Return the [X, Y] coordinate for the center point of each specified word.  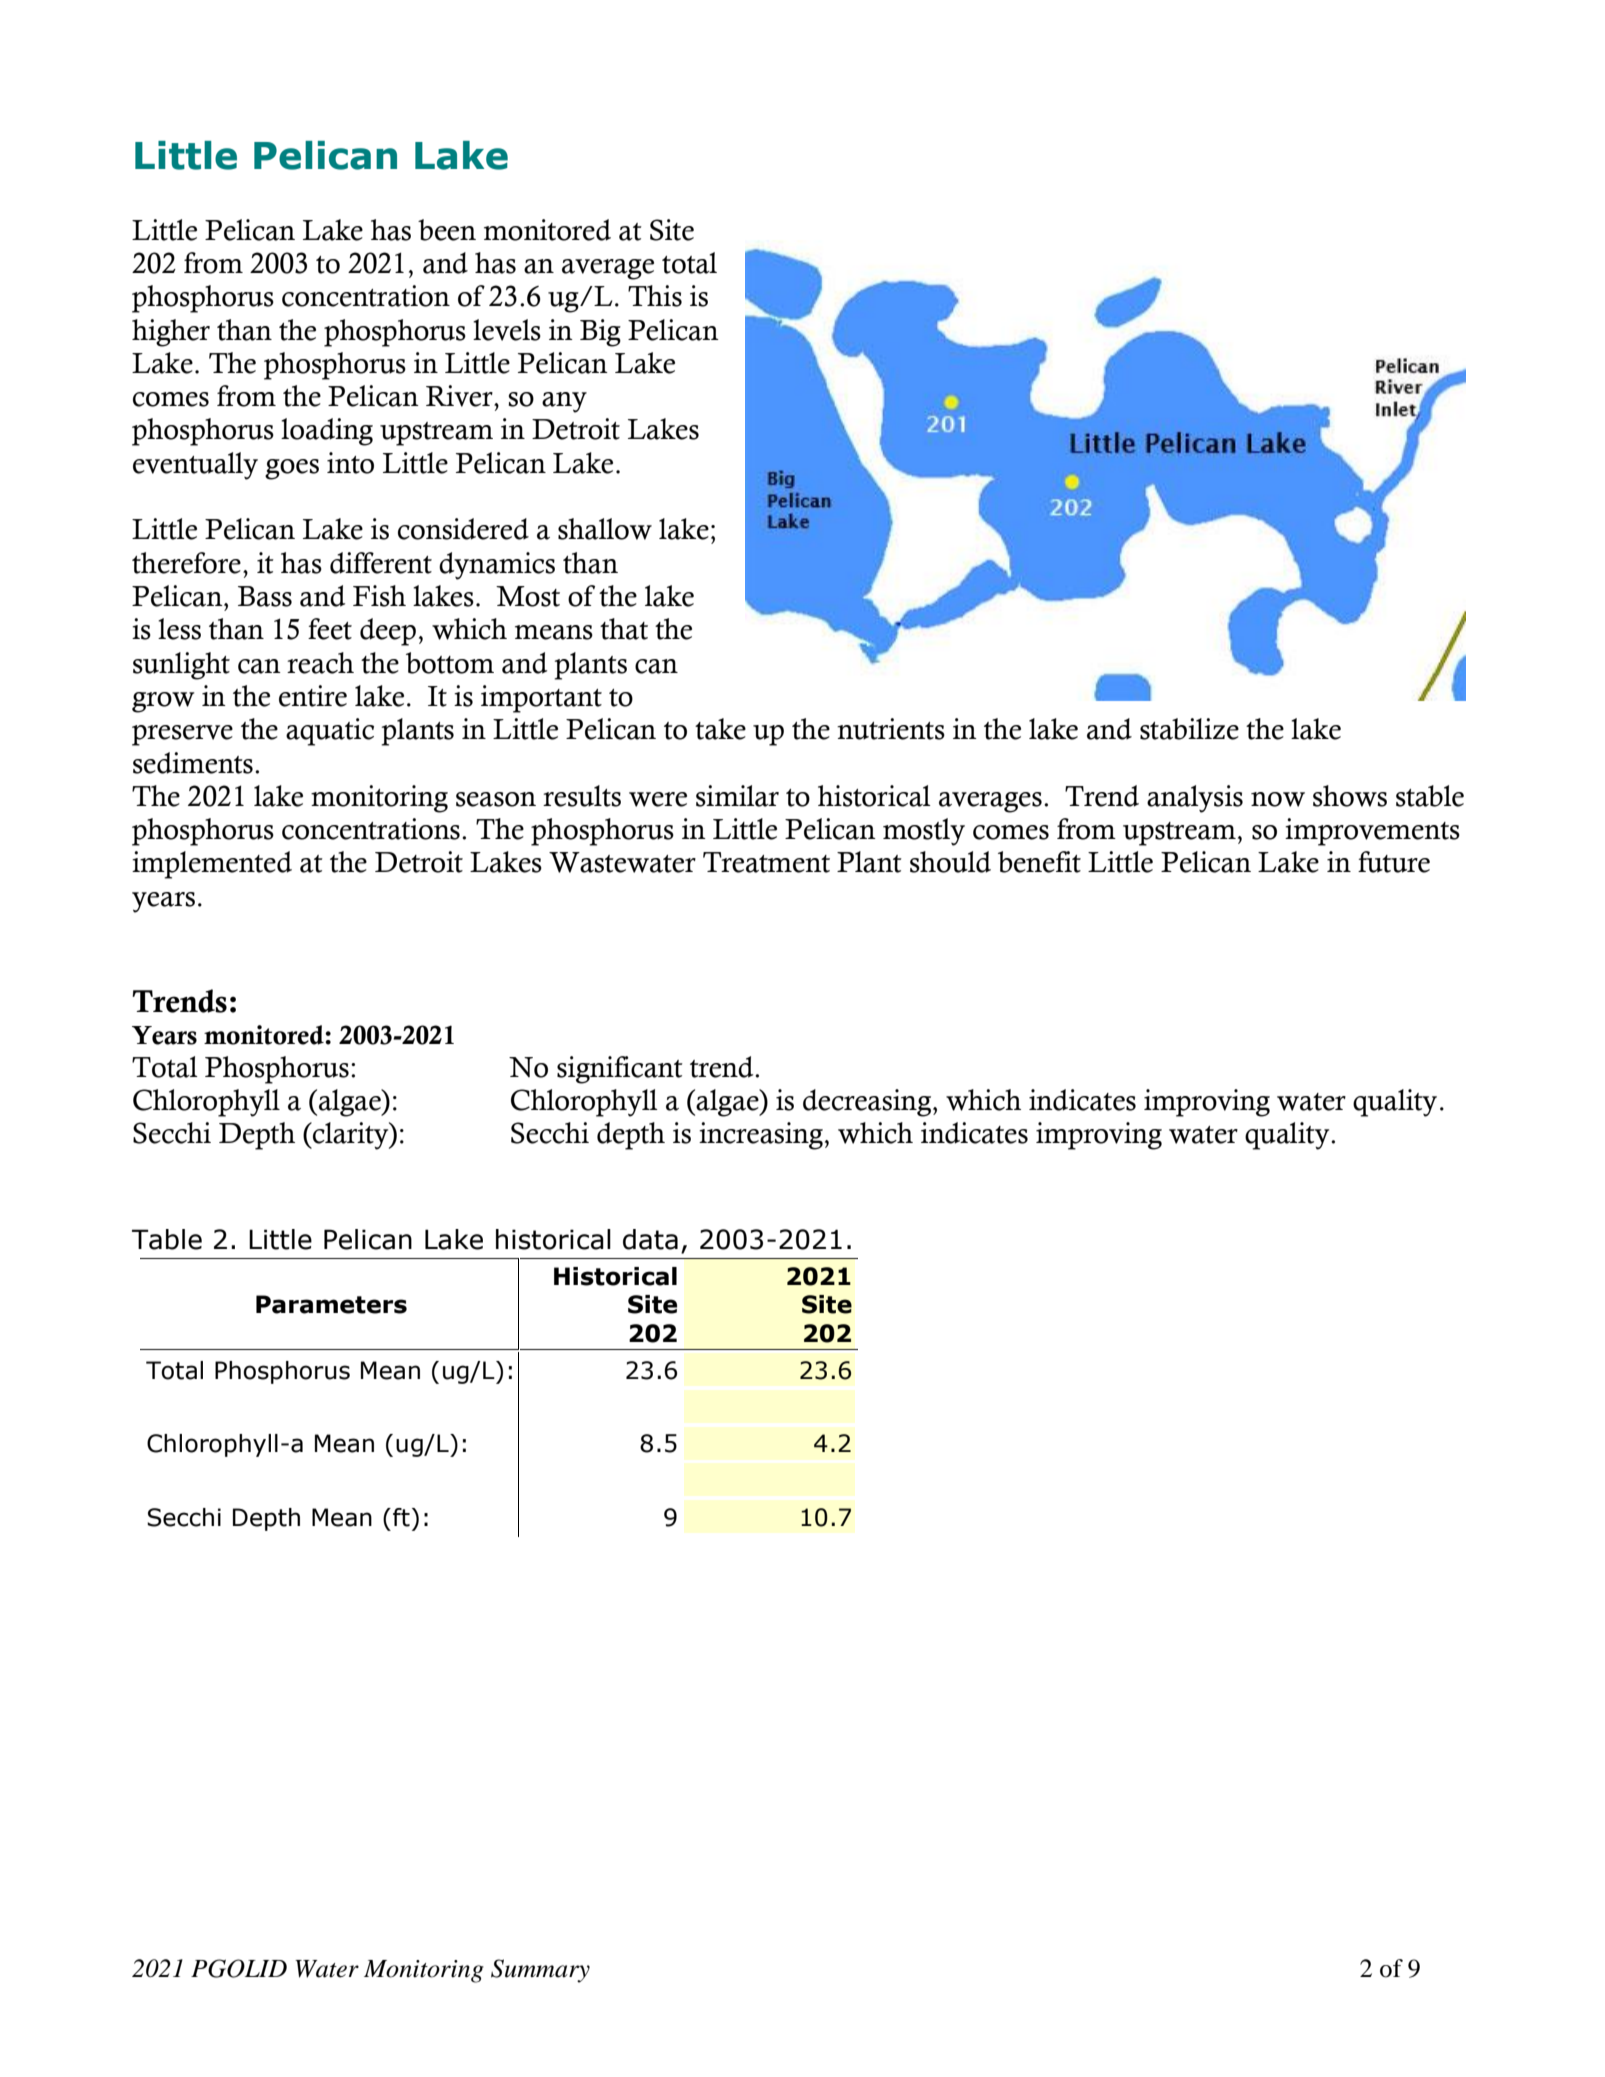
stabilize [1189, 729]
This [655, 296]
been [447, 230]
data [650, 1239]
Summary [540, 1971]
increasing [761, 1136]
